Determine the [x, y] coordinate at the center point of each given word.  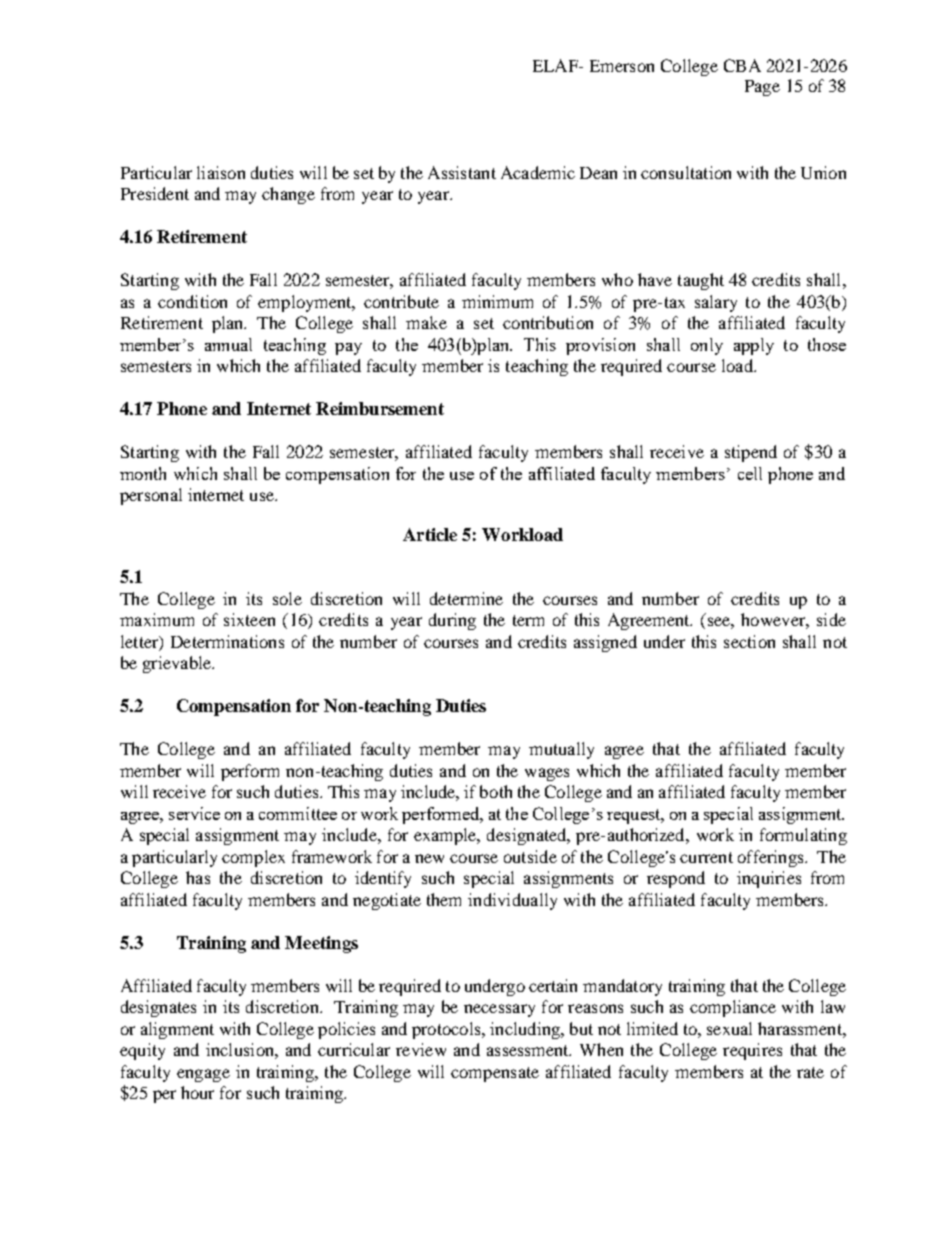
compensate [495, 1074]
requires [752, 1051]
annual [228, 344]
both [496, 791]
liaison [221, 172]
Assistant [462, 172]
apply [754, 346]
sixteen [249, 619]
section [749, 641]
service [194, 813]
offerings [772, 858]
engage [203, 1075]
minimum [497, 301]
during [452, 621]
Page [762, 88]
